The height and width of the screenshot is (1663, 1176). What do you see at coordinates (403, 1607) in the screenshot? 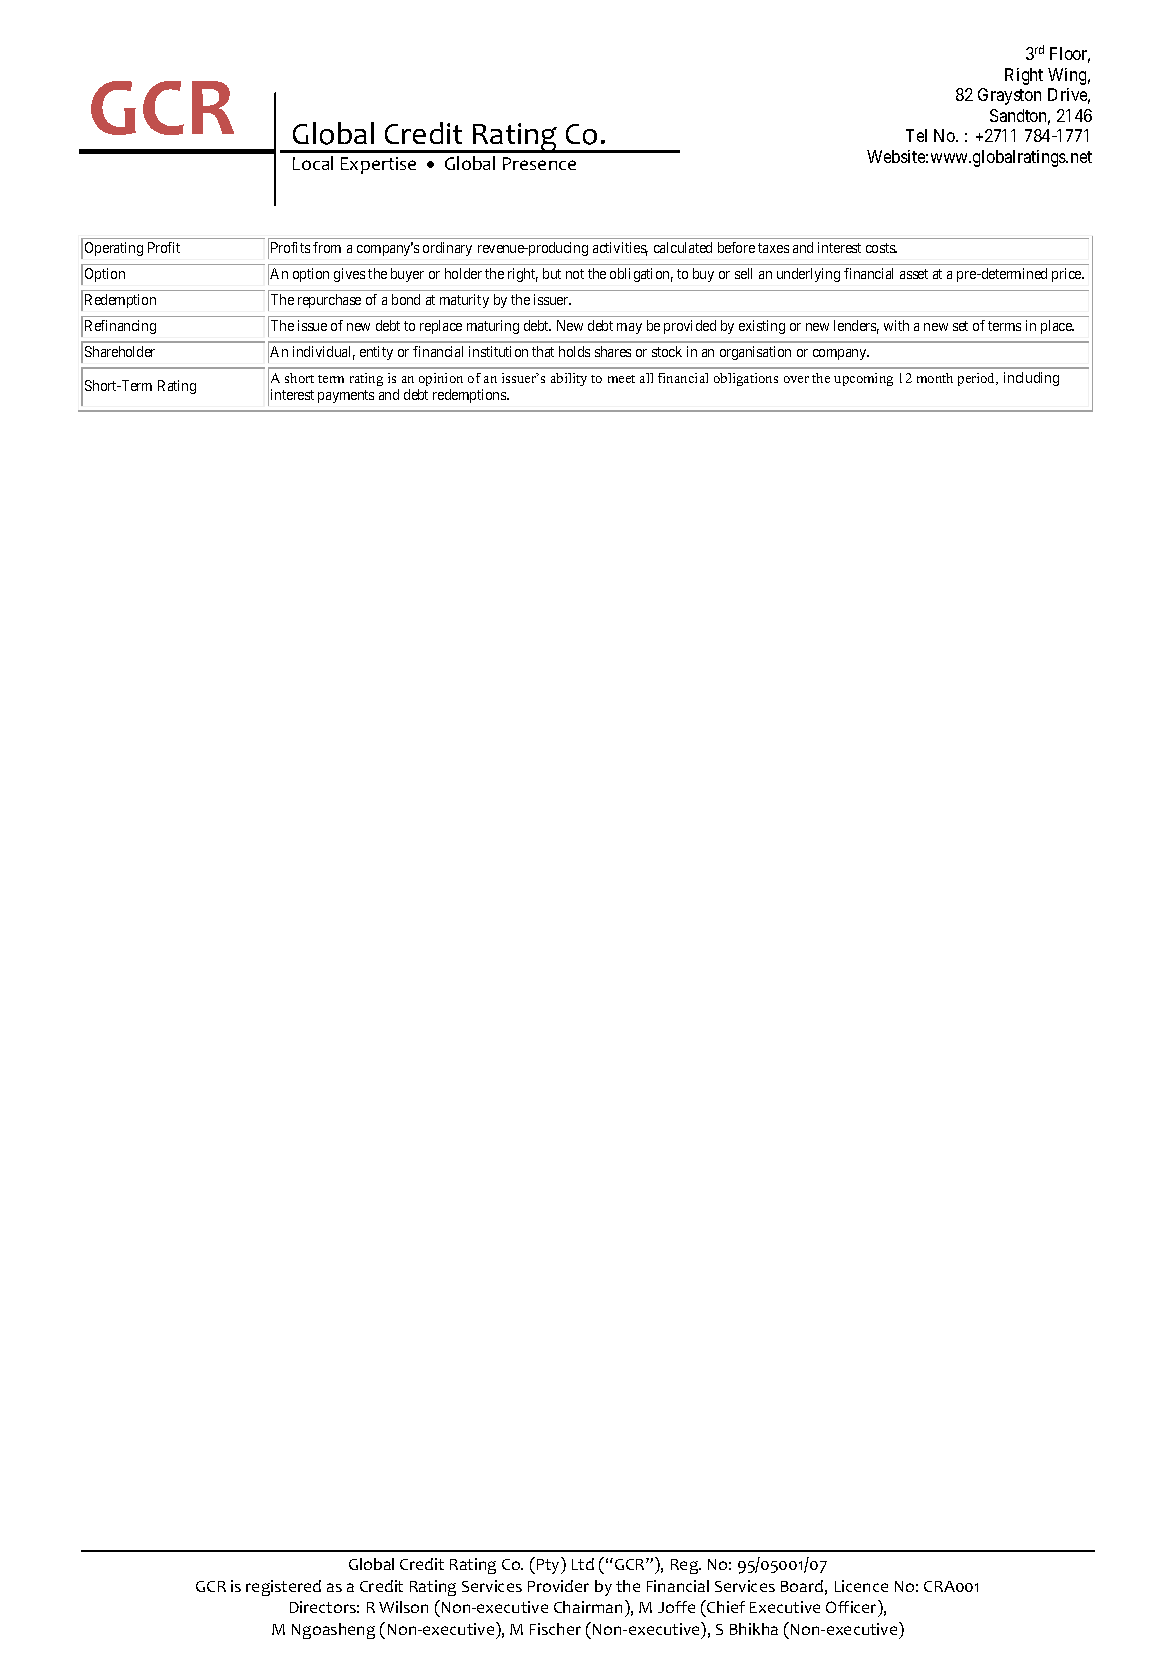
I see `Wilson` at bounding box center [403, 1607].
